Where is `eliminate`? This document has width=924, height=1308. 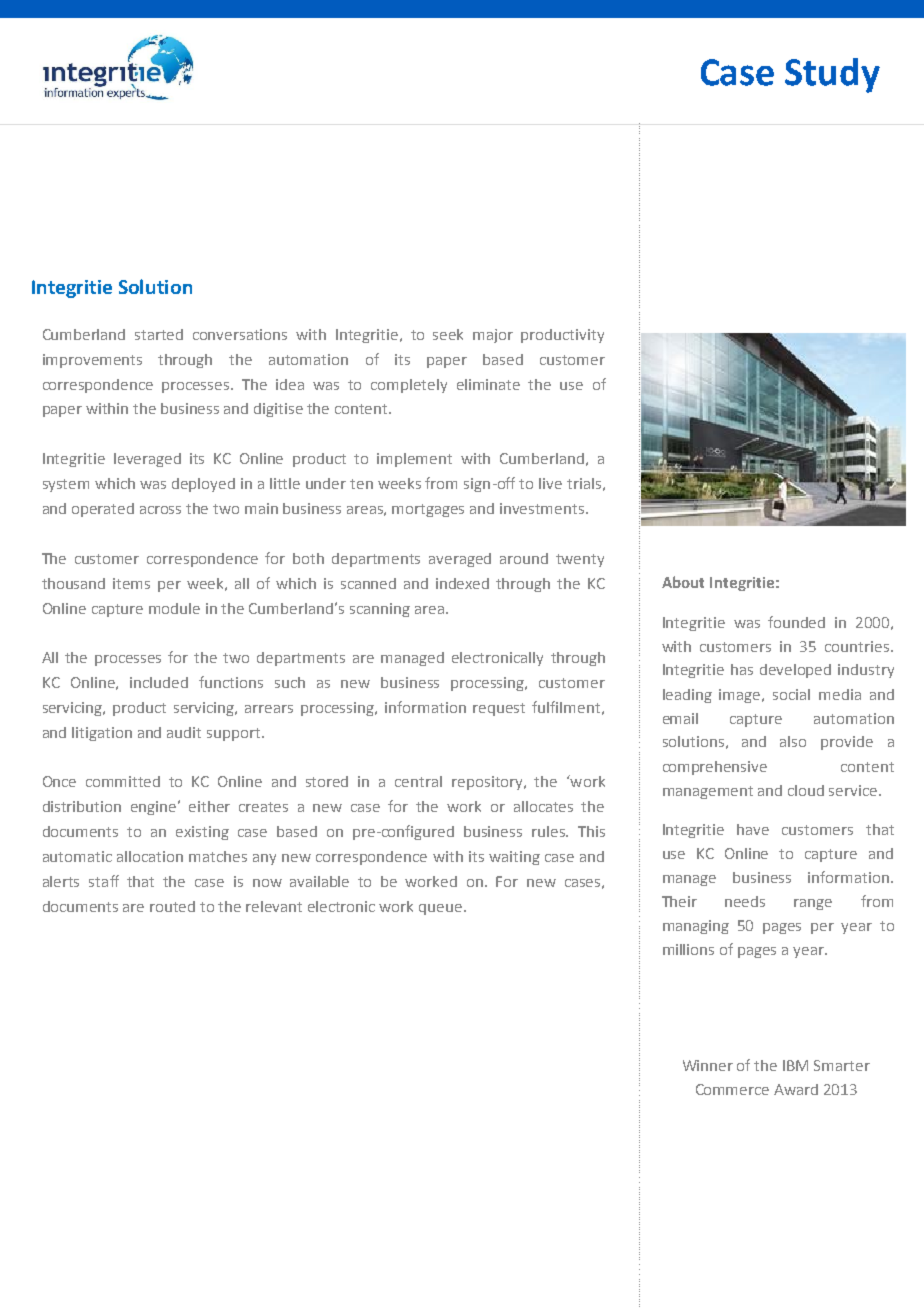
eliminate is located at coordinates (488, 384).
